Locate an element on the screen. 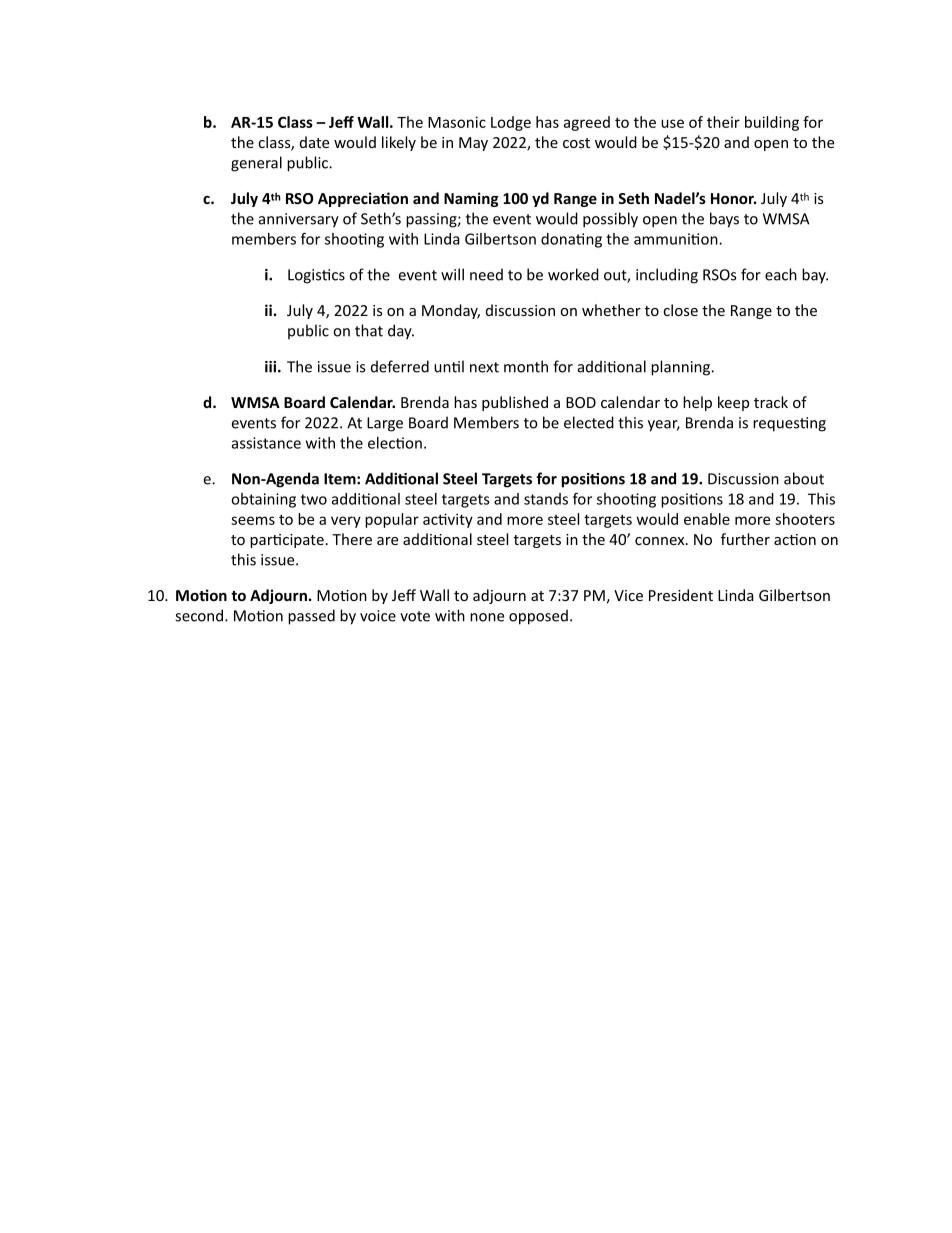 The width and height of the screenshot is (952, 1233). anniversary is located at coordinates (299, 220).
